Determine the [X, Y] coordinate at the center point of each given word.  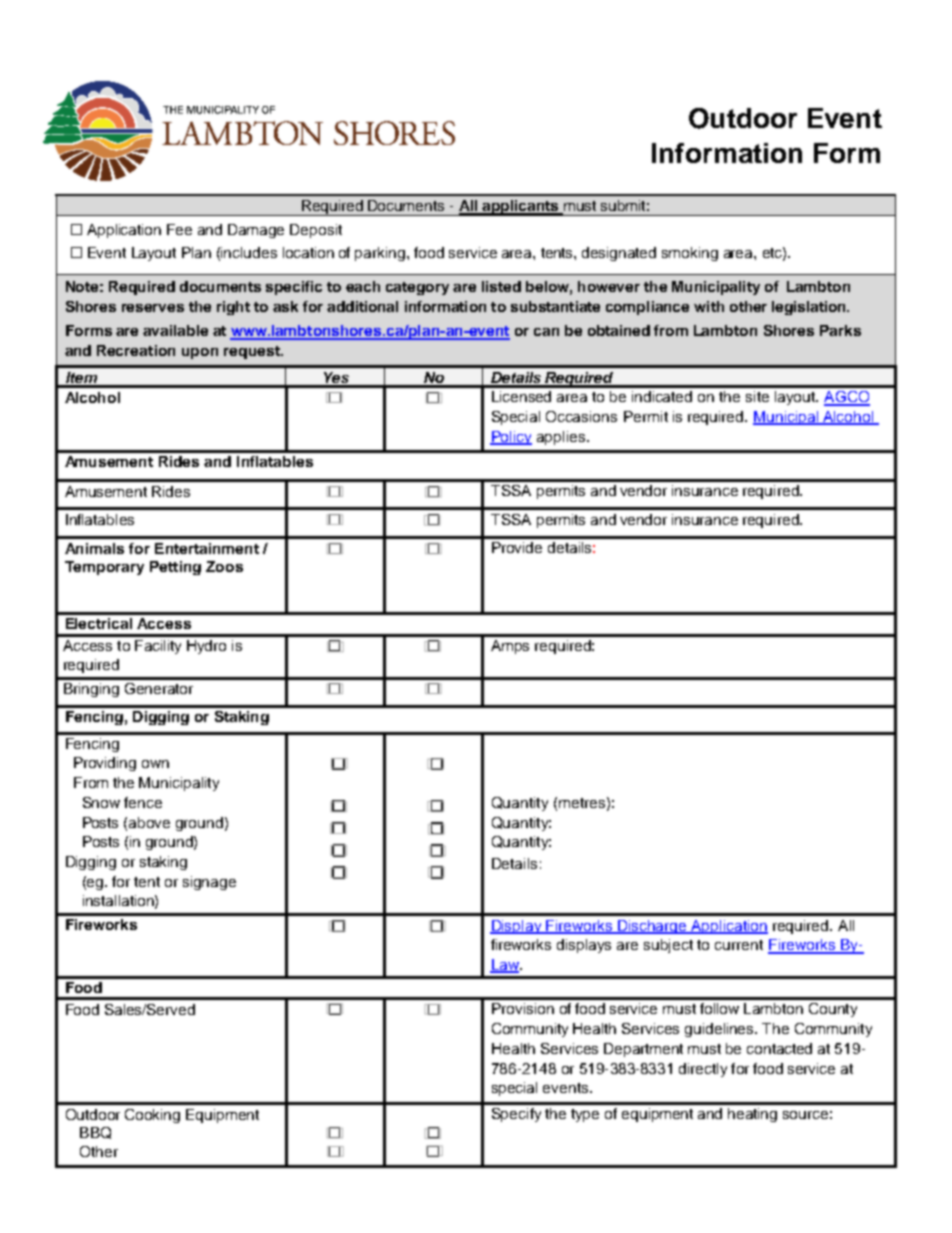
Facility [158, 647]
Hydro [206, 647]
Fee [179, 229]
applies [561, 438]
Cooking [152, 1116]
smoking [690, 254]
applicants [520, 208]
